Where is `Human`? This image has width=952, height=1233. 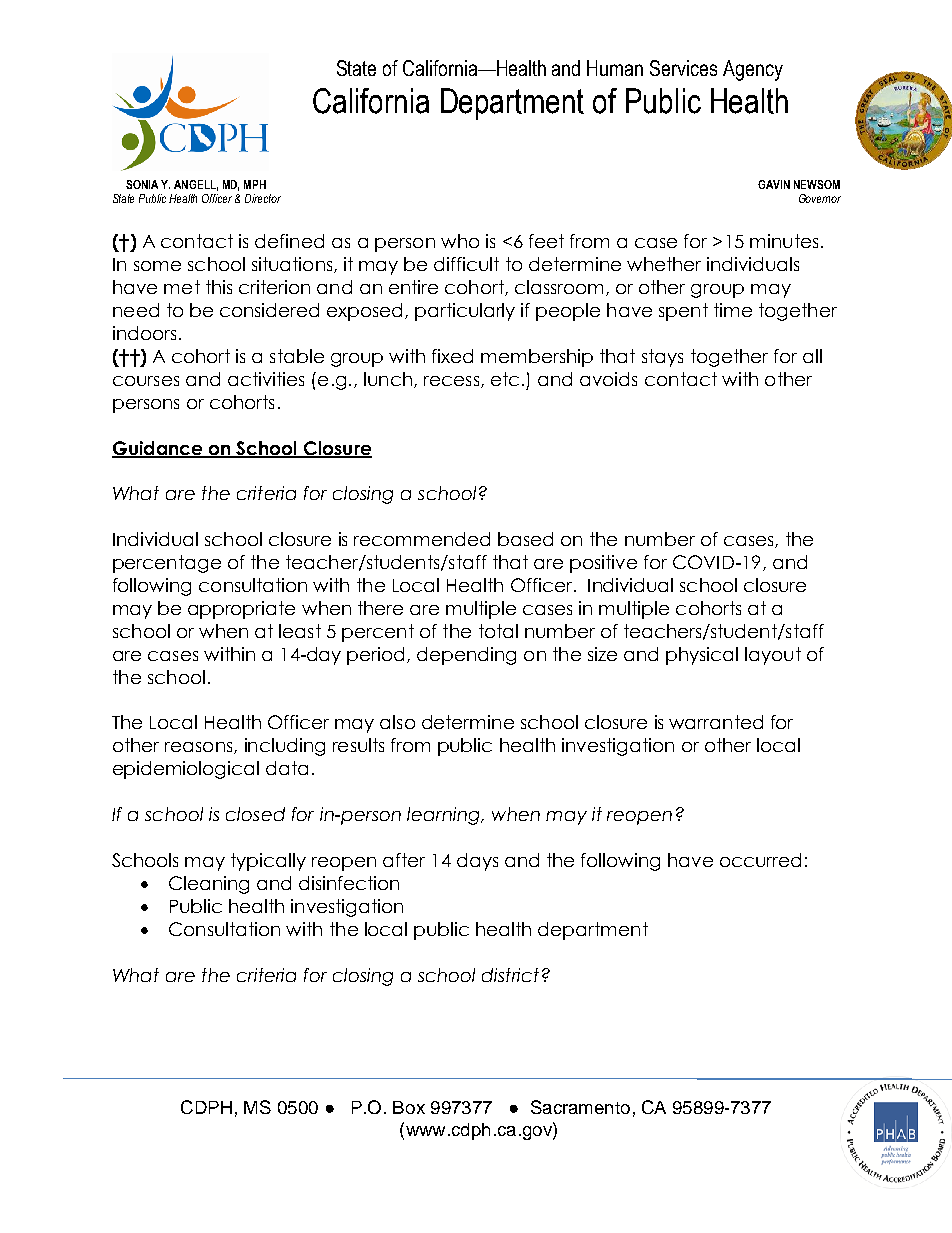 Human is located at coordinates (615, 68).
